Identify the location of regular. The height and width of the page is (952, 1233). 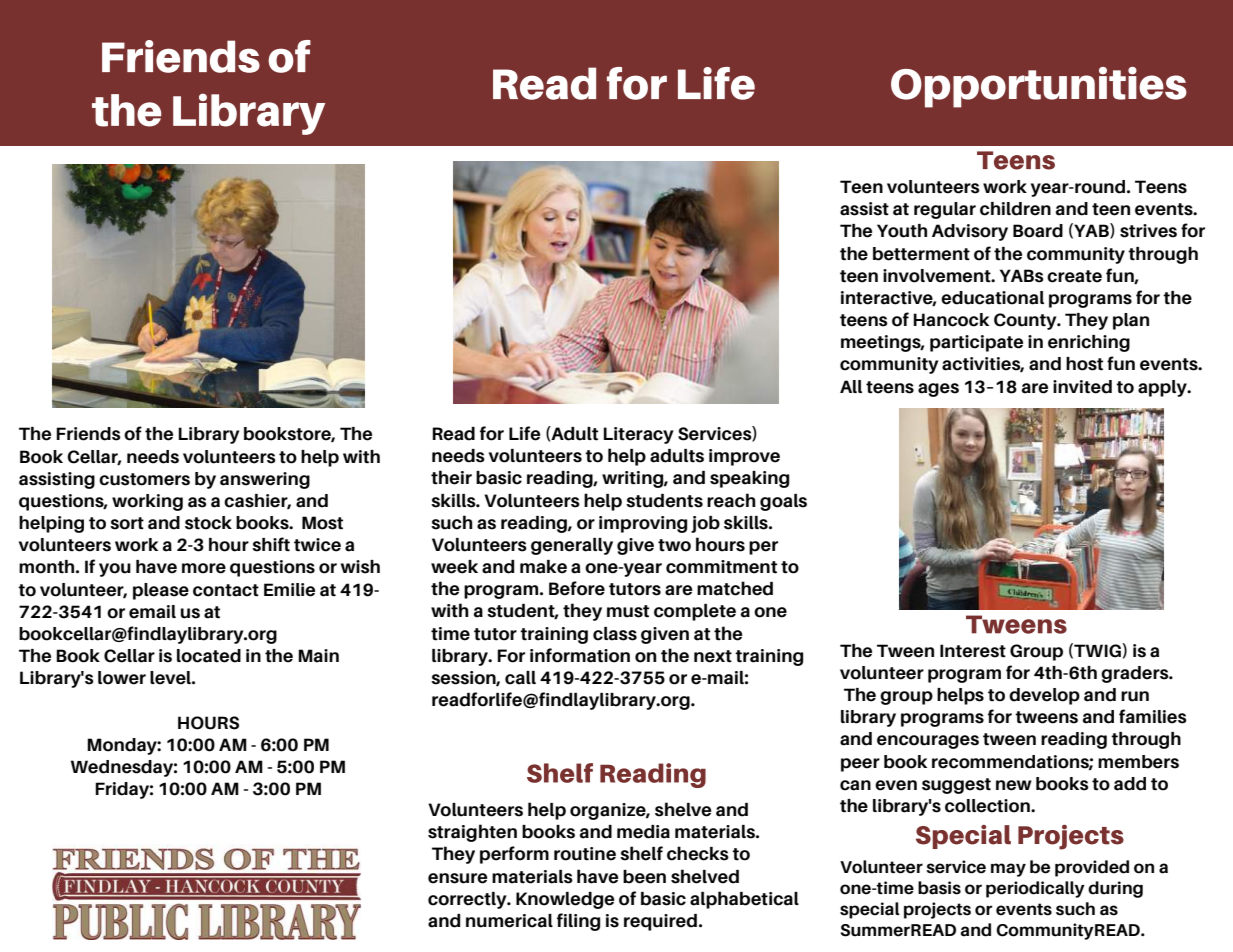
(945, 210).
